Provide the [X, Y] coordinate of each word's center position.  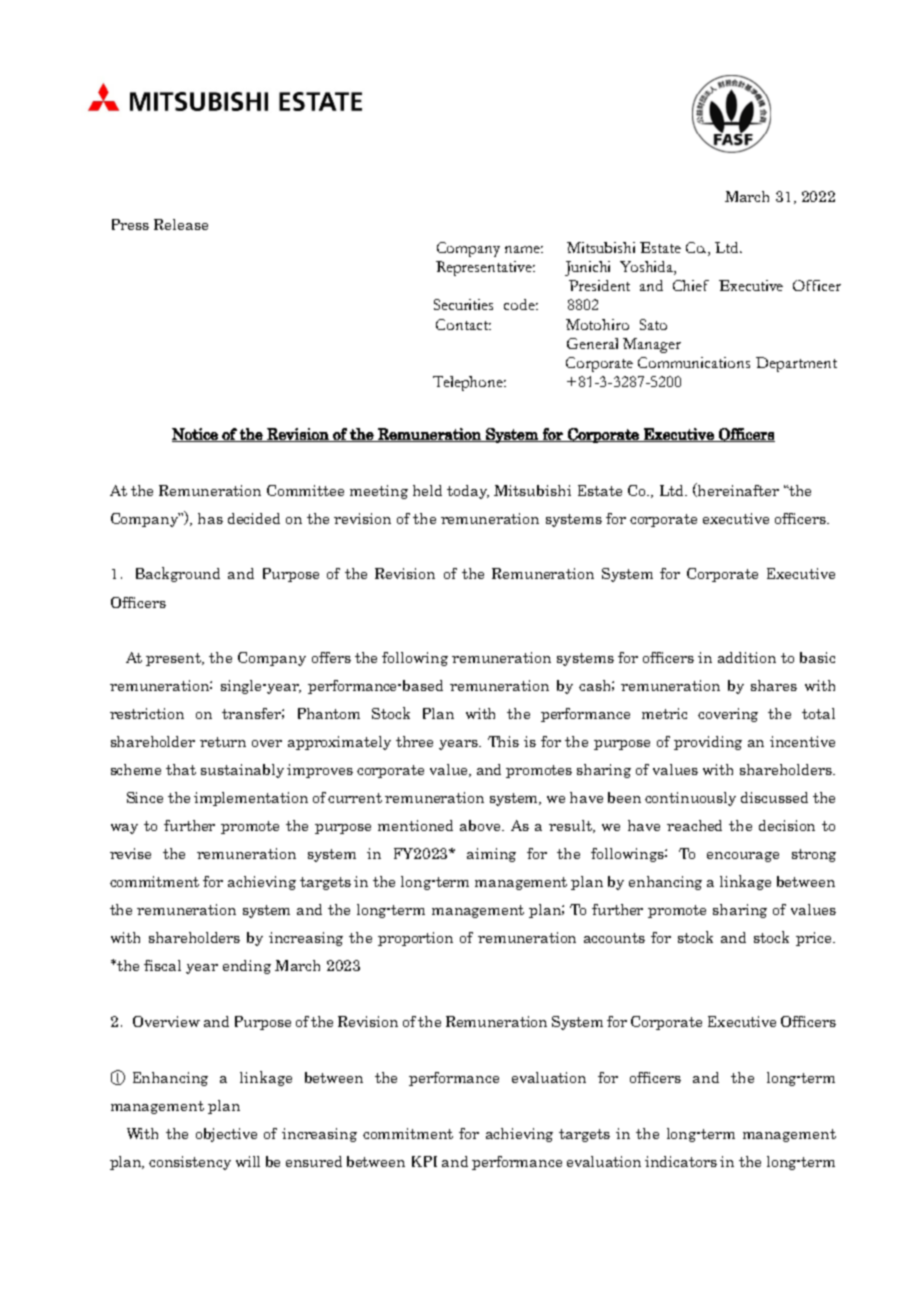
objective [226, 1135]
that [181, 769]
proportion [415, 939]
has [210, 518]
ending [247, 967]
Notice [196, 435]
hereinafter [737, 490]
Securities [463, 304]
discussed [774, 797]
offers [331, 657]
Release [181, 224]
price [815, 939]
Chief [691, 285]
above [481, 825]
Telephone [469, 383]
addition [747, 657]
